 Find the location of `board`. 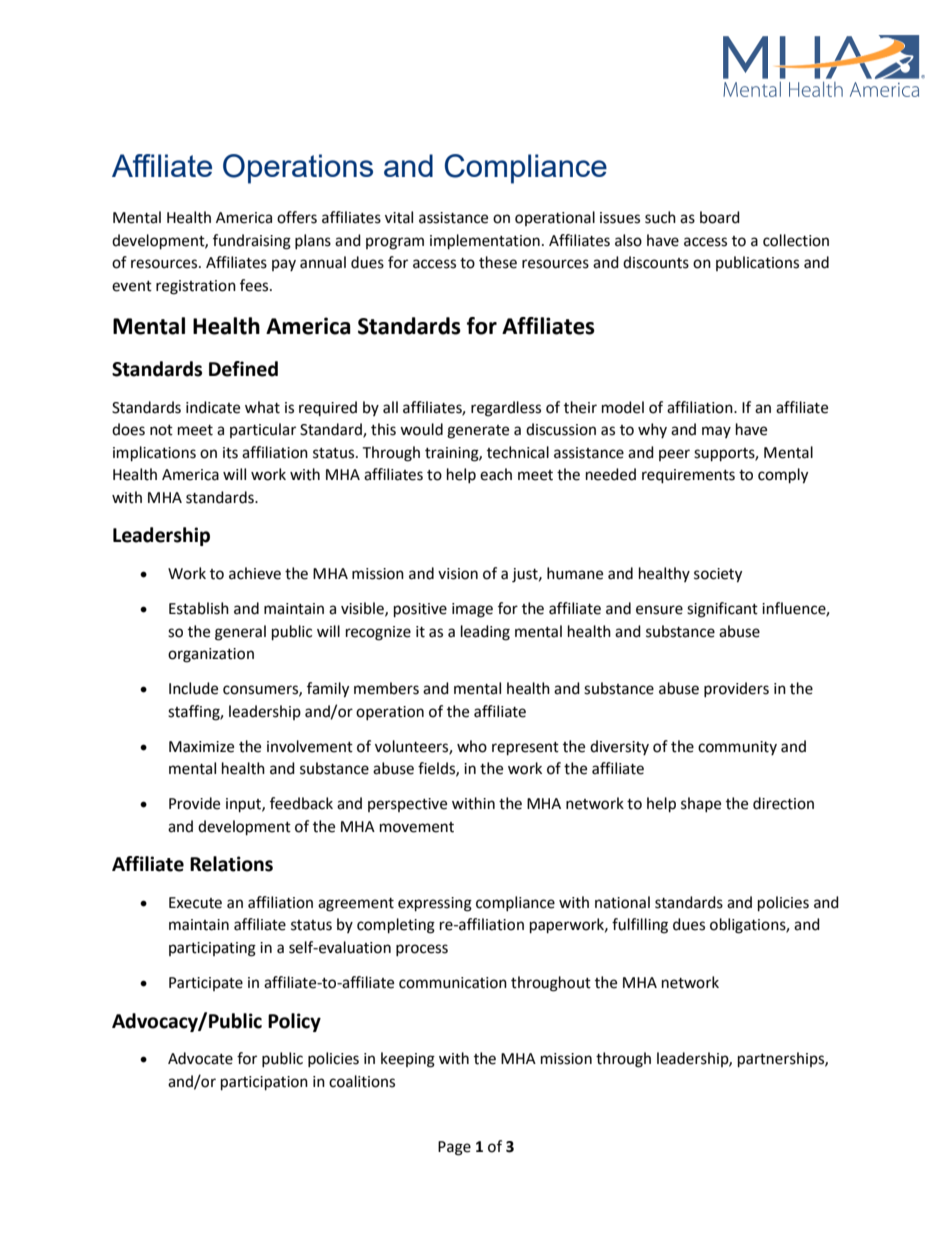

board is located at coordinates (720, 217).
